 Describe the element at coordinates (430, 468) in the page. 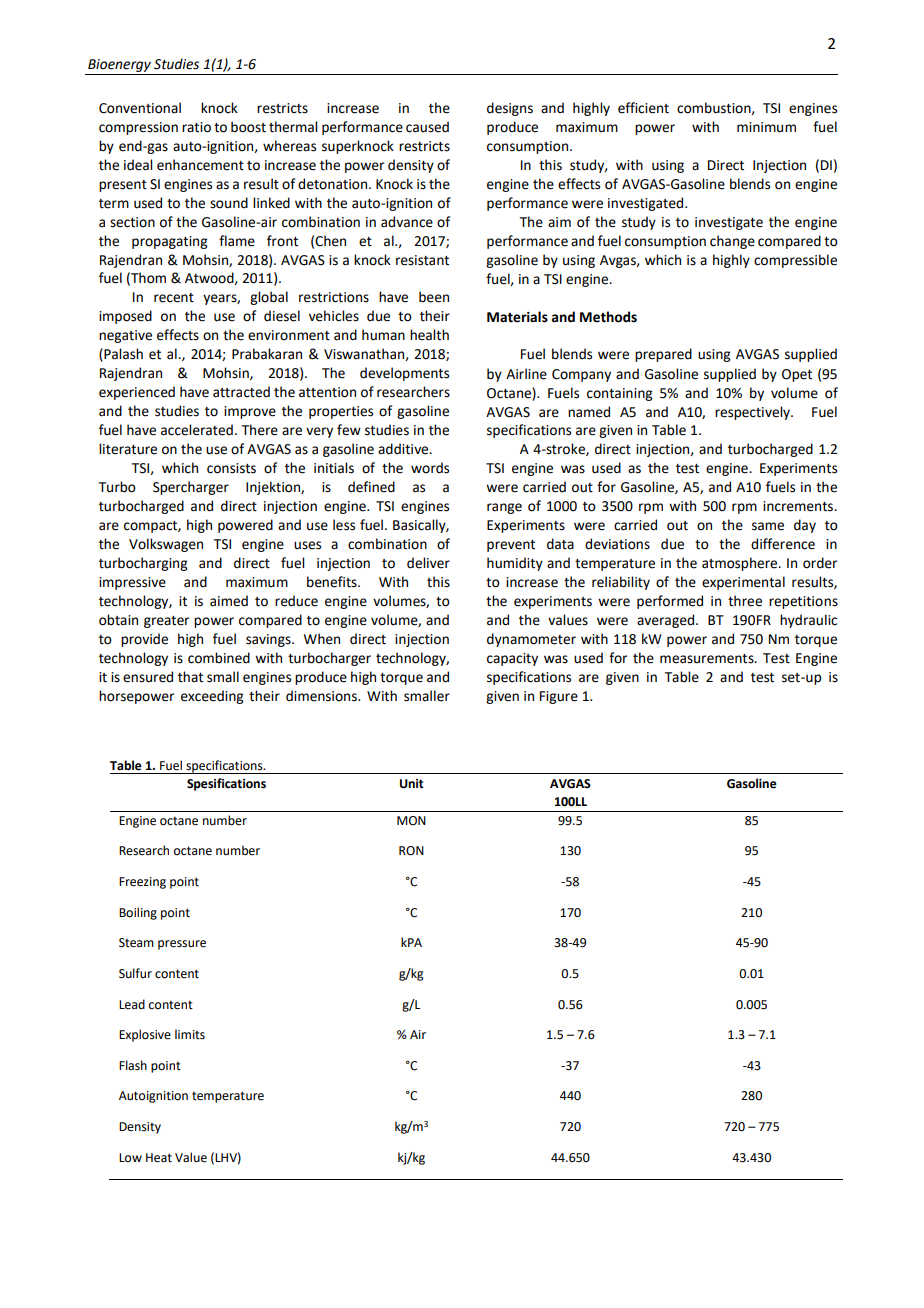

I see `words` at that location.
